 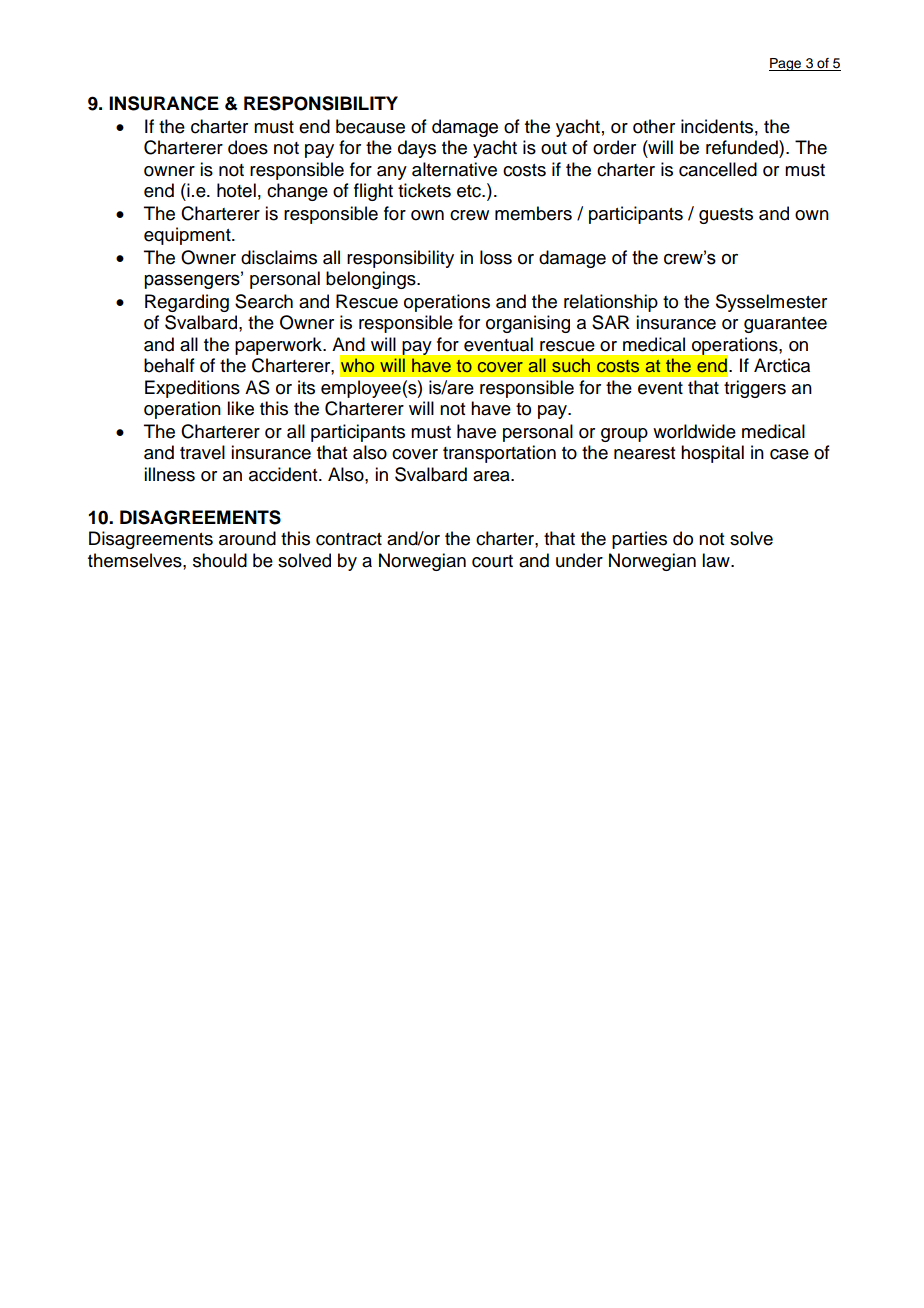 I want to click on Regarding, so click(x=187, y=303).
